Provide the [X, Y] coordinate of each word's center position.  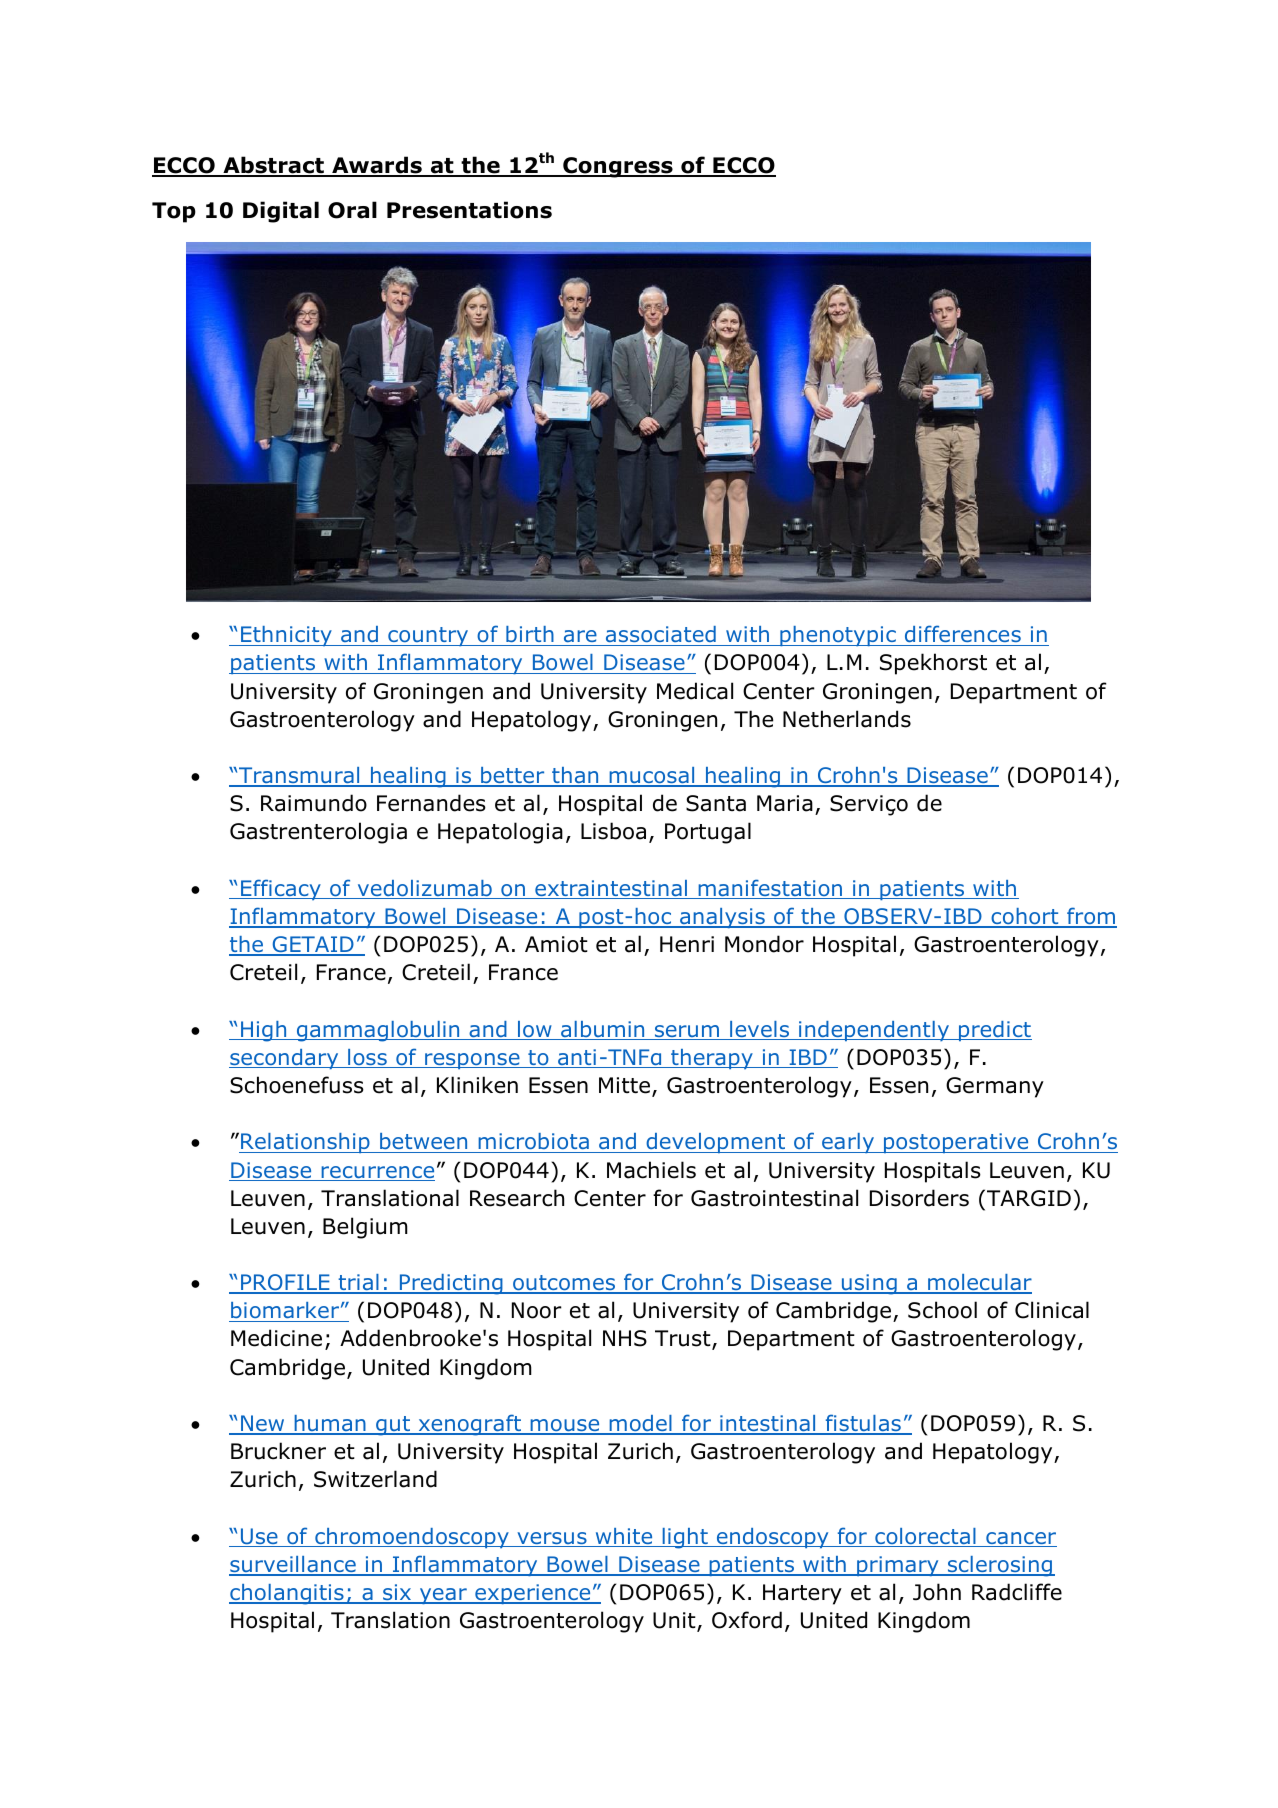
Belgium [365, 1228]
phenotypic [838, 636]
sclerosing [1000, 1566]
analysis [722, 918]
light [685, 1538]
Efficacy [281, 889]
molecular [979, 1283]
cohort [1025, 917]
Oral [352, 210]
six [397, 1593]
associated [661, 636]
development [716, 1143]
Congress [618, 167]
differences [963, 635]
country [428, 636]
